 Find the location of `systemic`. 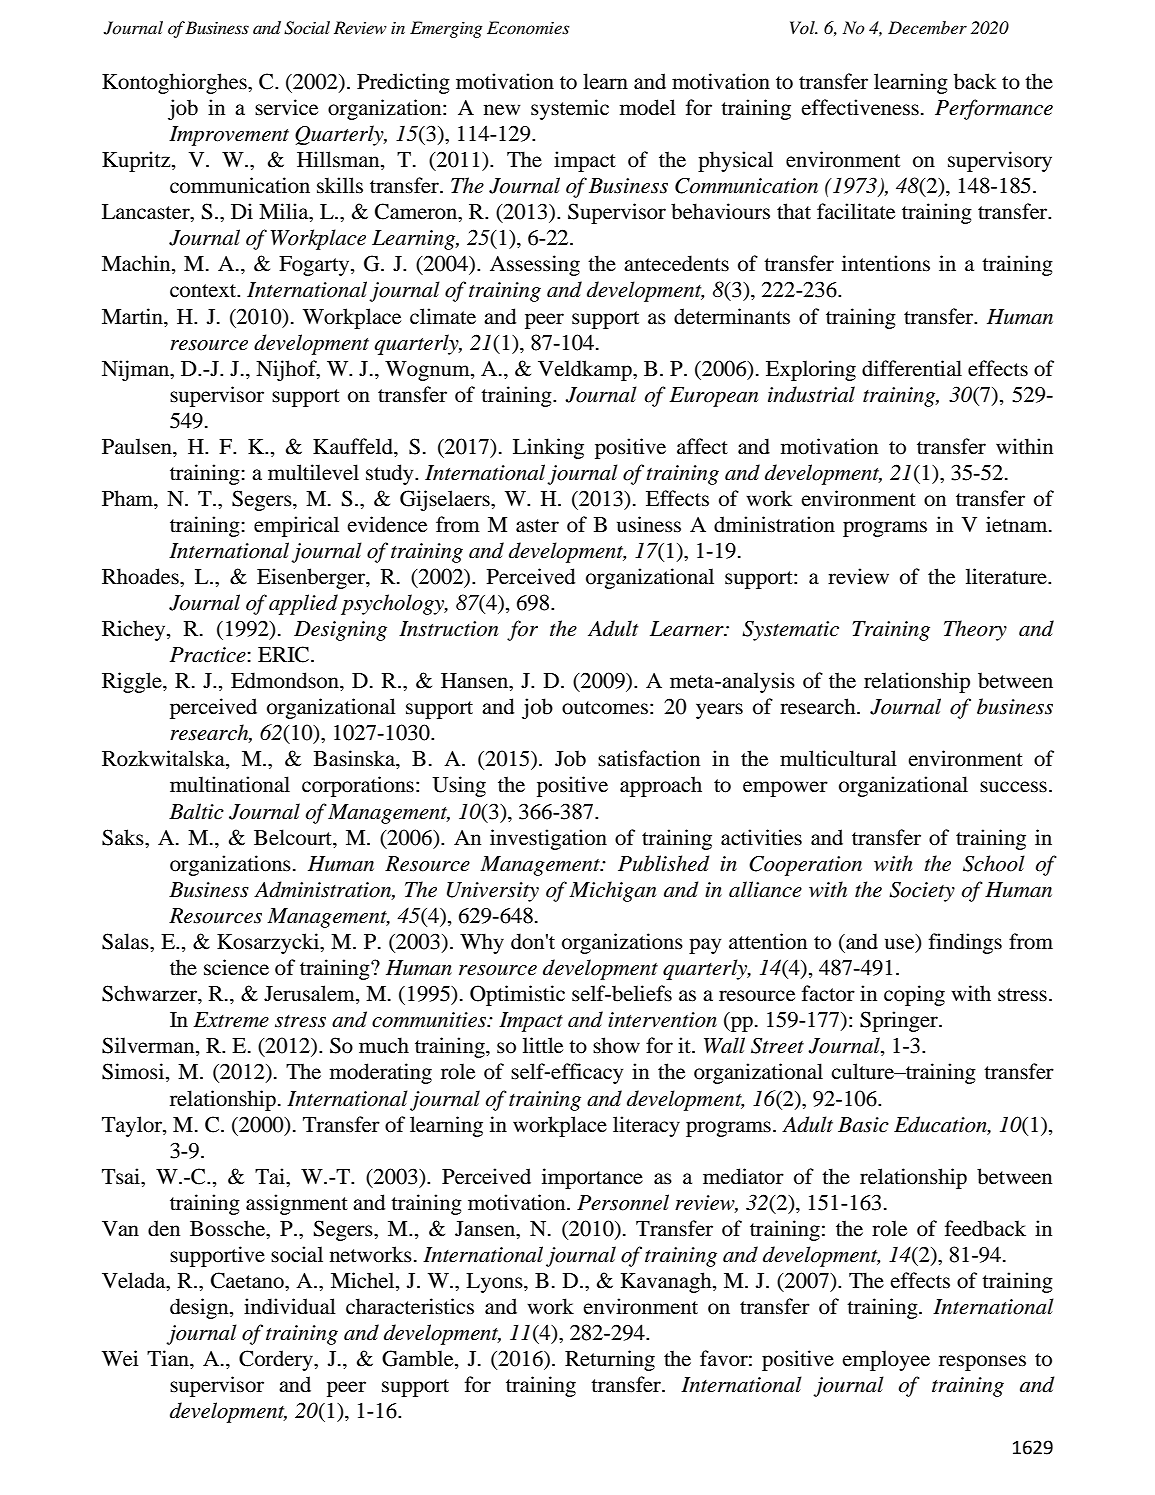

systemic is located at coordinates (570, 109).
